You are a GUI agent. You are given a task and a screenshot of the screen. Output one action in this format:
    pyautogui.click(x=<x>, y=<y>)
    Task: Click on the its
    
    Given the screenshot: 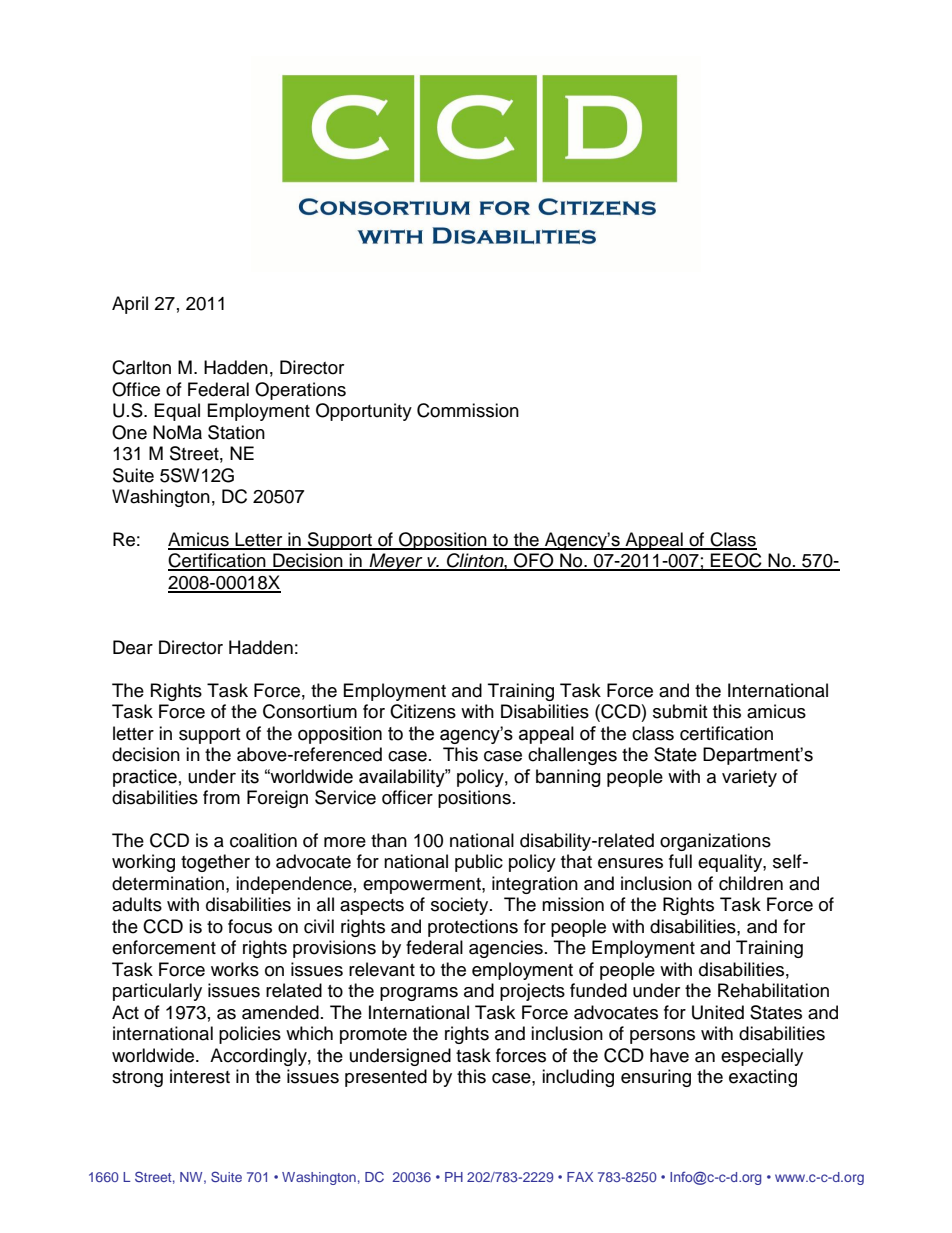 What is the action you would take?
    pyautogui.click(x=250, y=776)
